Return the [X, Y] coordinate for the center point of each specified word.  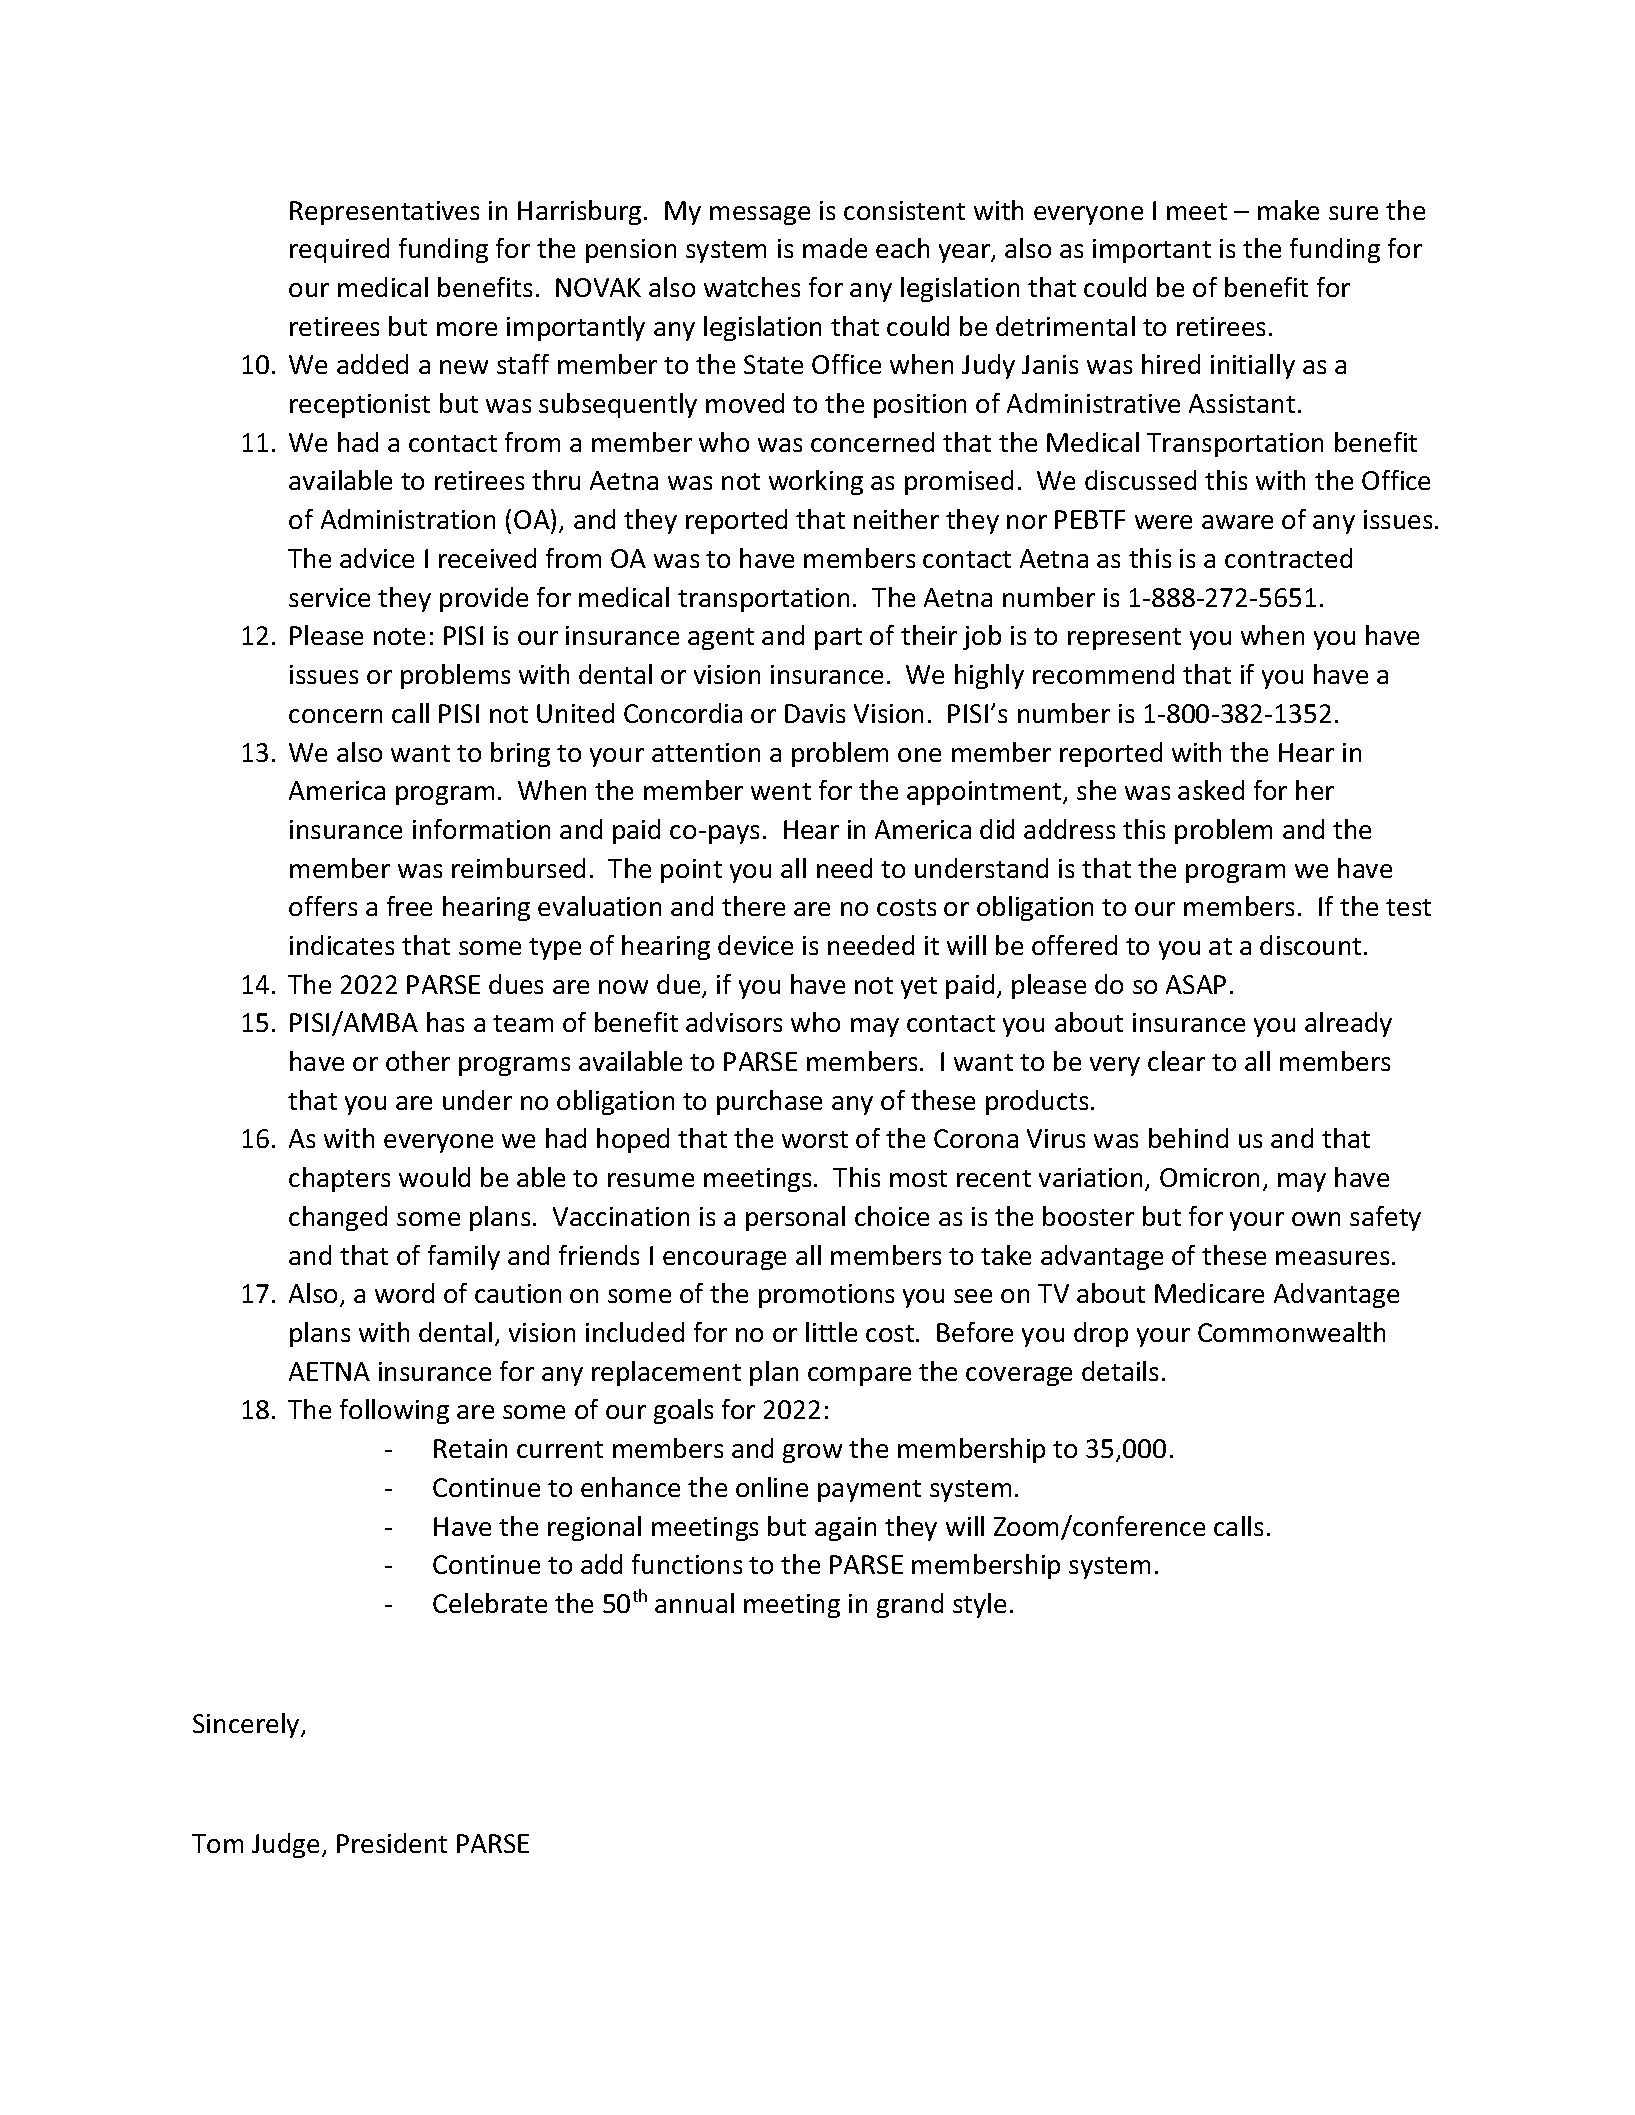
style [979, 1605]
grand [910, 1605]
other [418, 1061]
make [1288, 210]
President [392, 1843]
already [1348, 1024]
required [339, 250]
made [835, 248]
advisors [734, 1022]
